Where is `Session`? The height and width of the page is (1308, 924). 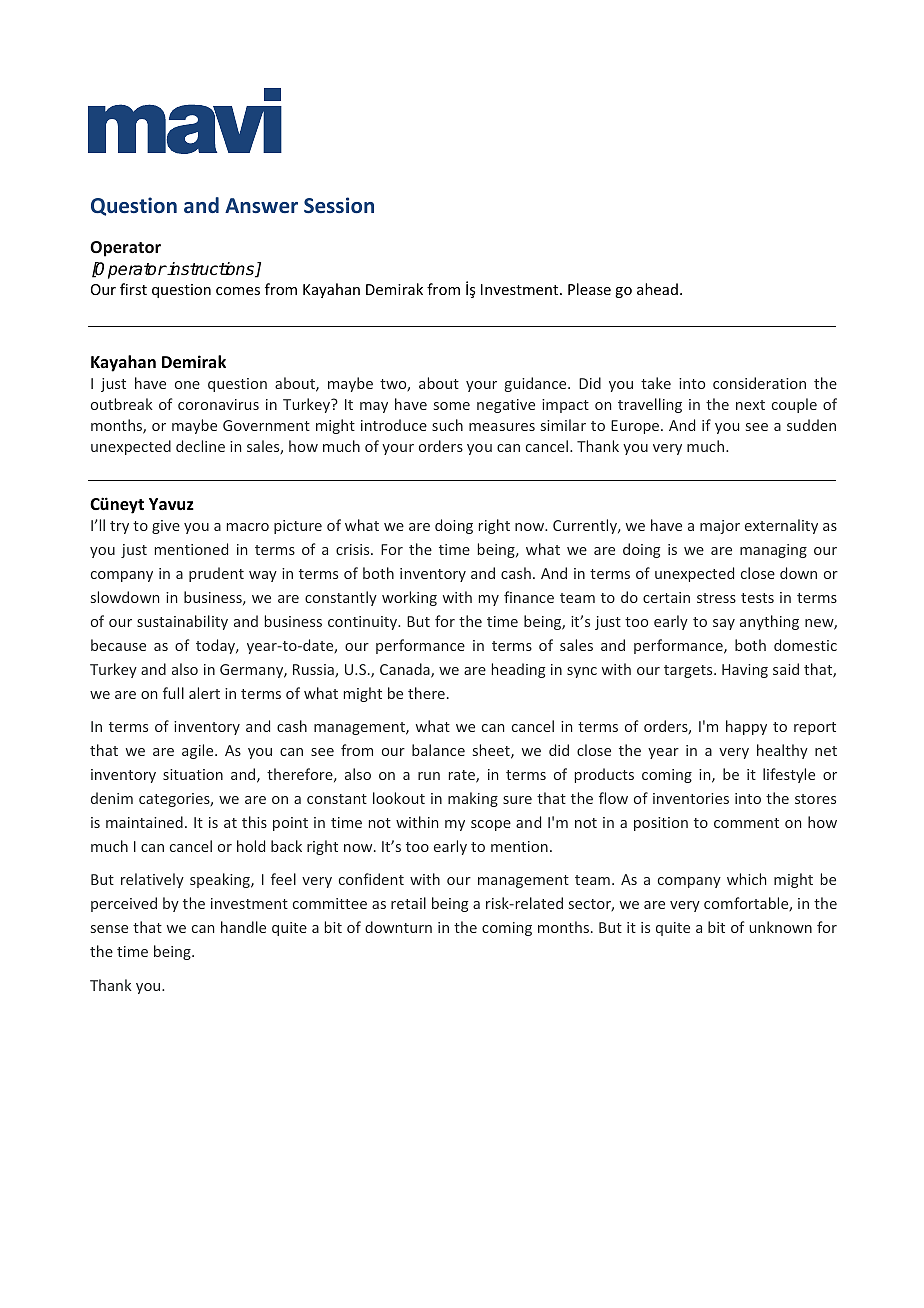 Session is located at coordinates (339, 205).
